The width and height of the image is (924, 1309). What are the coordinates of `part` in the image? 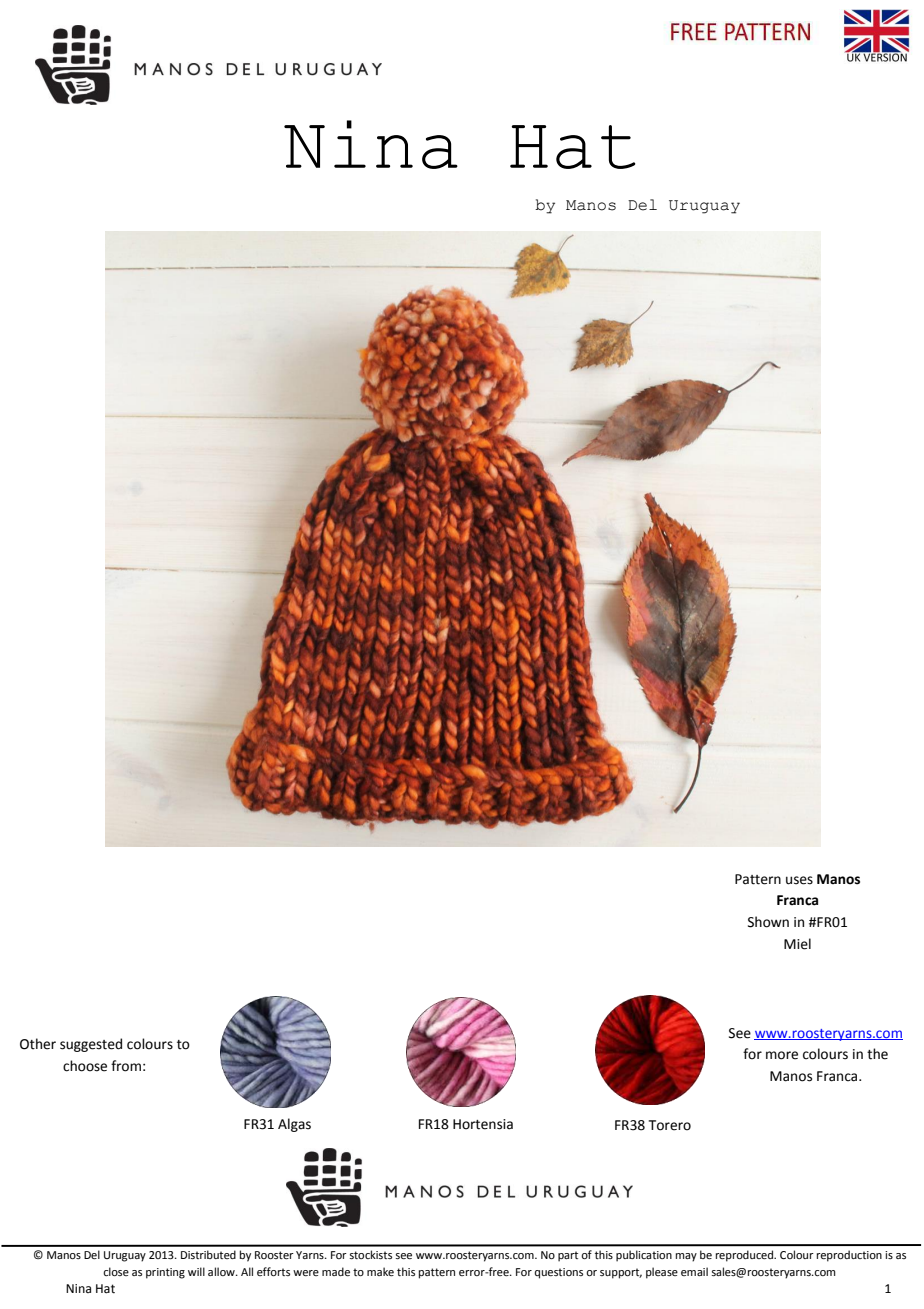 It's located at (568, 1256).
